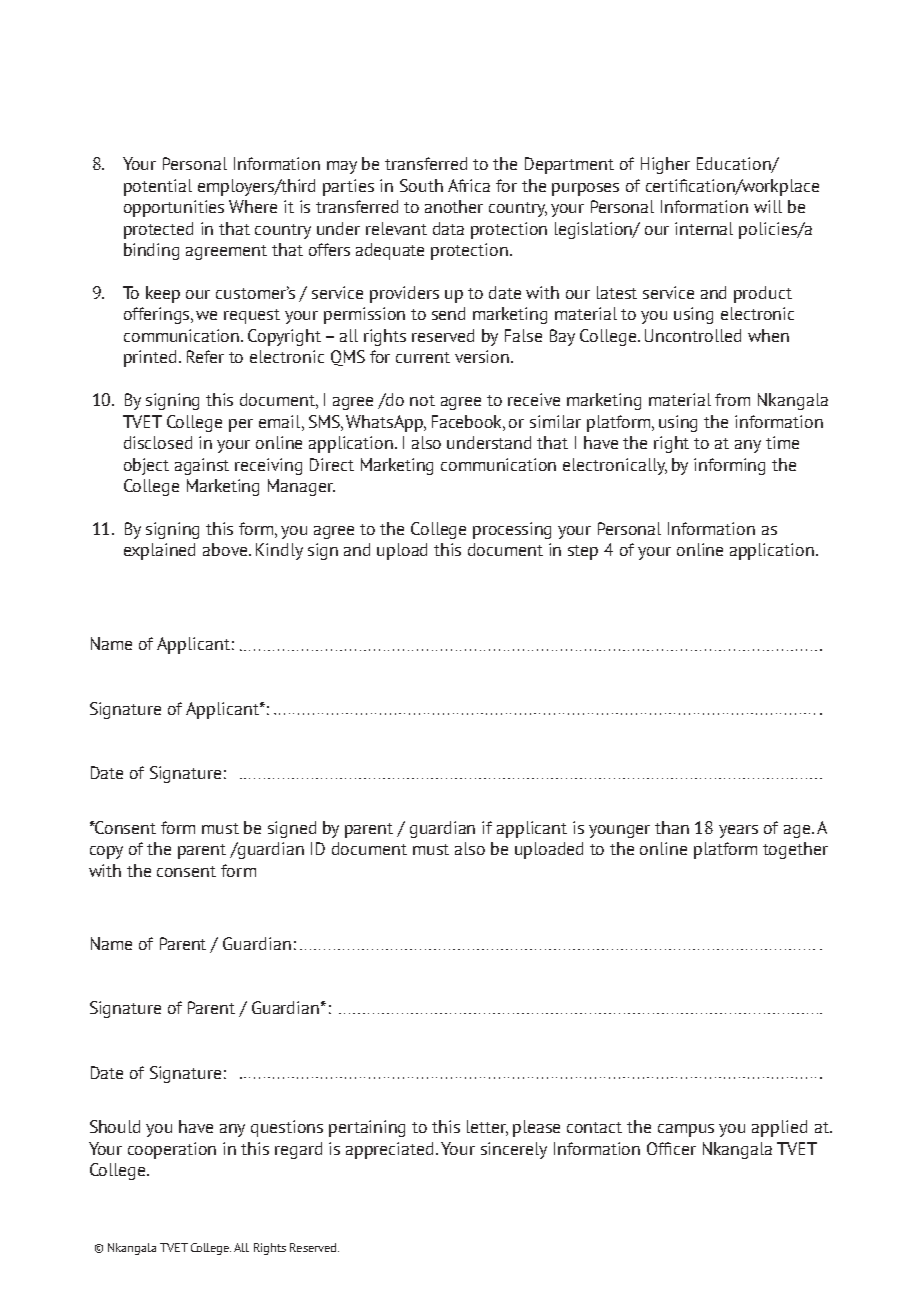 The width and height of the page is (924, 1308). Describe the element at coordinates (115, 1126) in the page. I see `Should` at that location.
